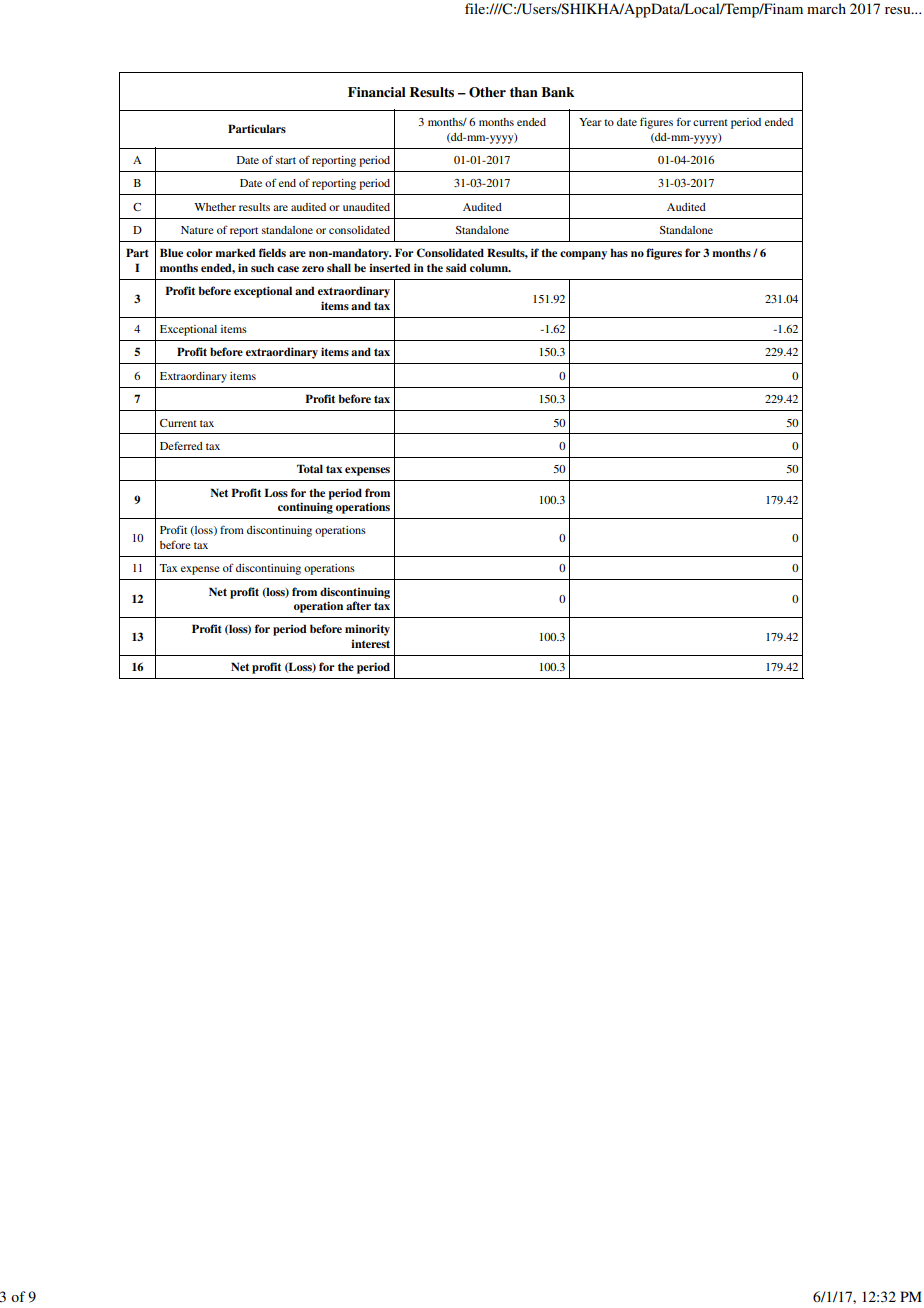  What do you see at coordinates (181, 445) in the document?
I see `Deferred` at bounding box center [181, 445].
